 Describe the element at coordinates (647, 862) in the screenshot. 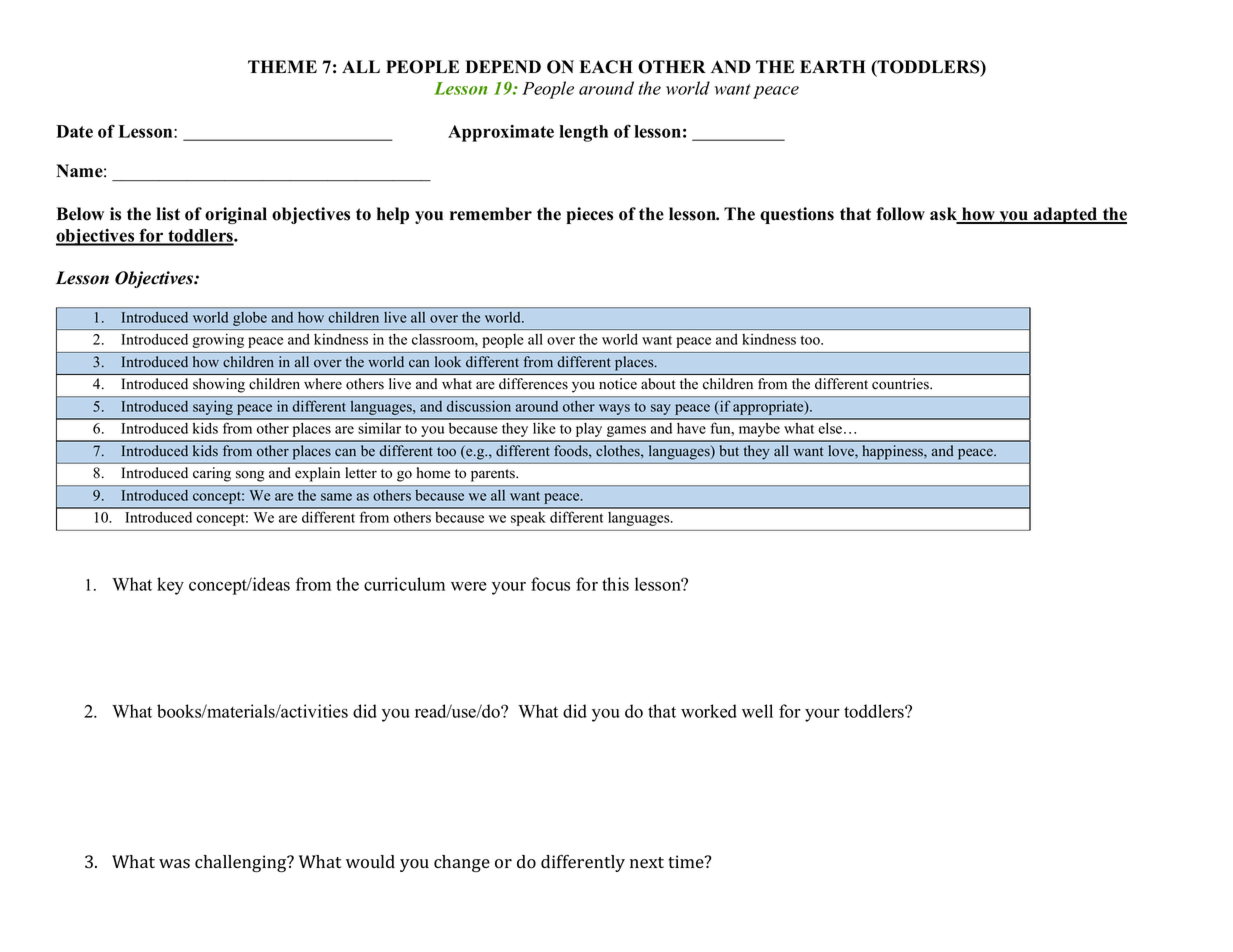

I see `next` at that location.
